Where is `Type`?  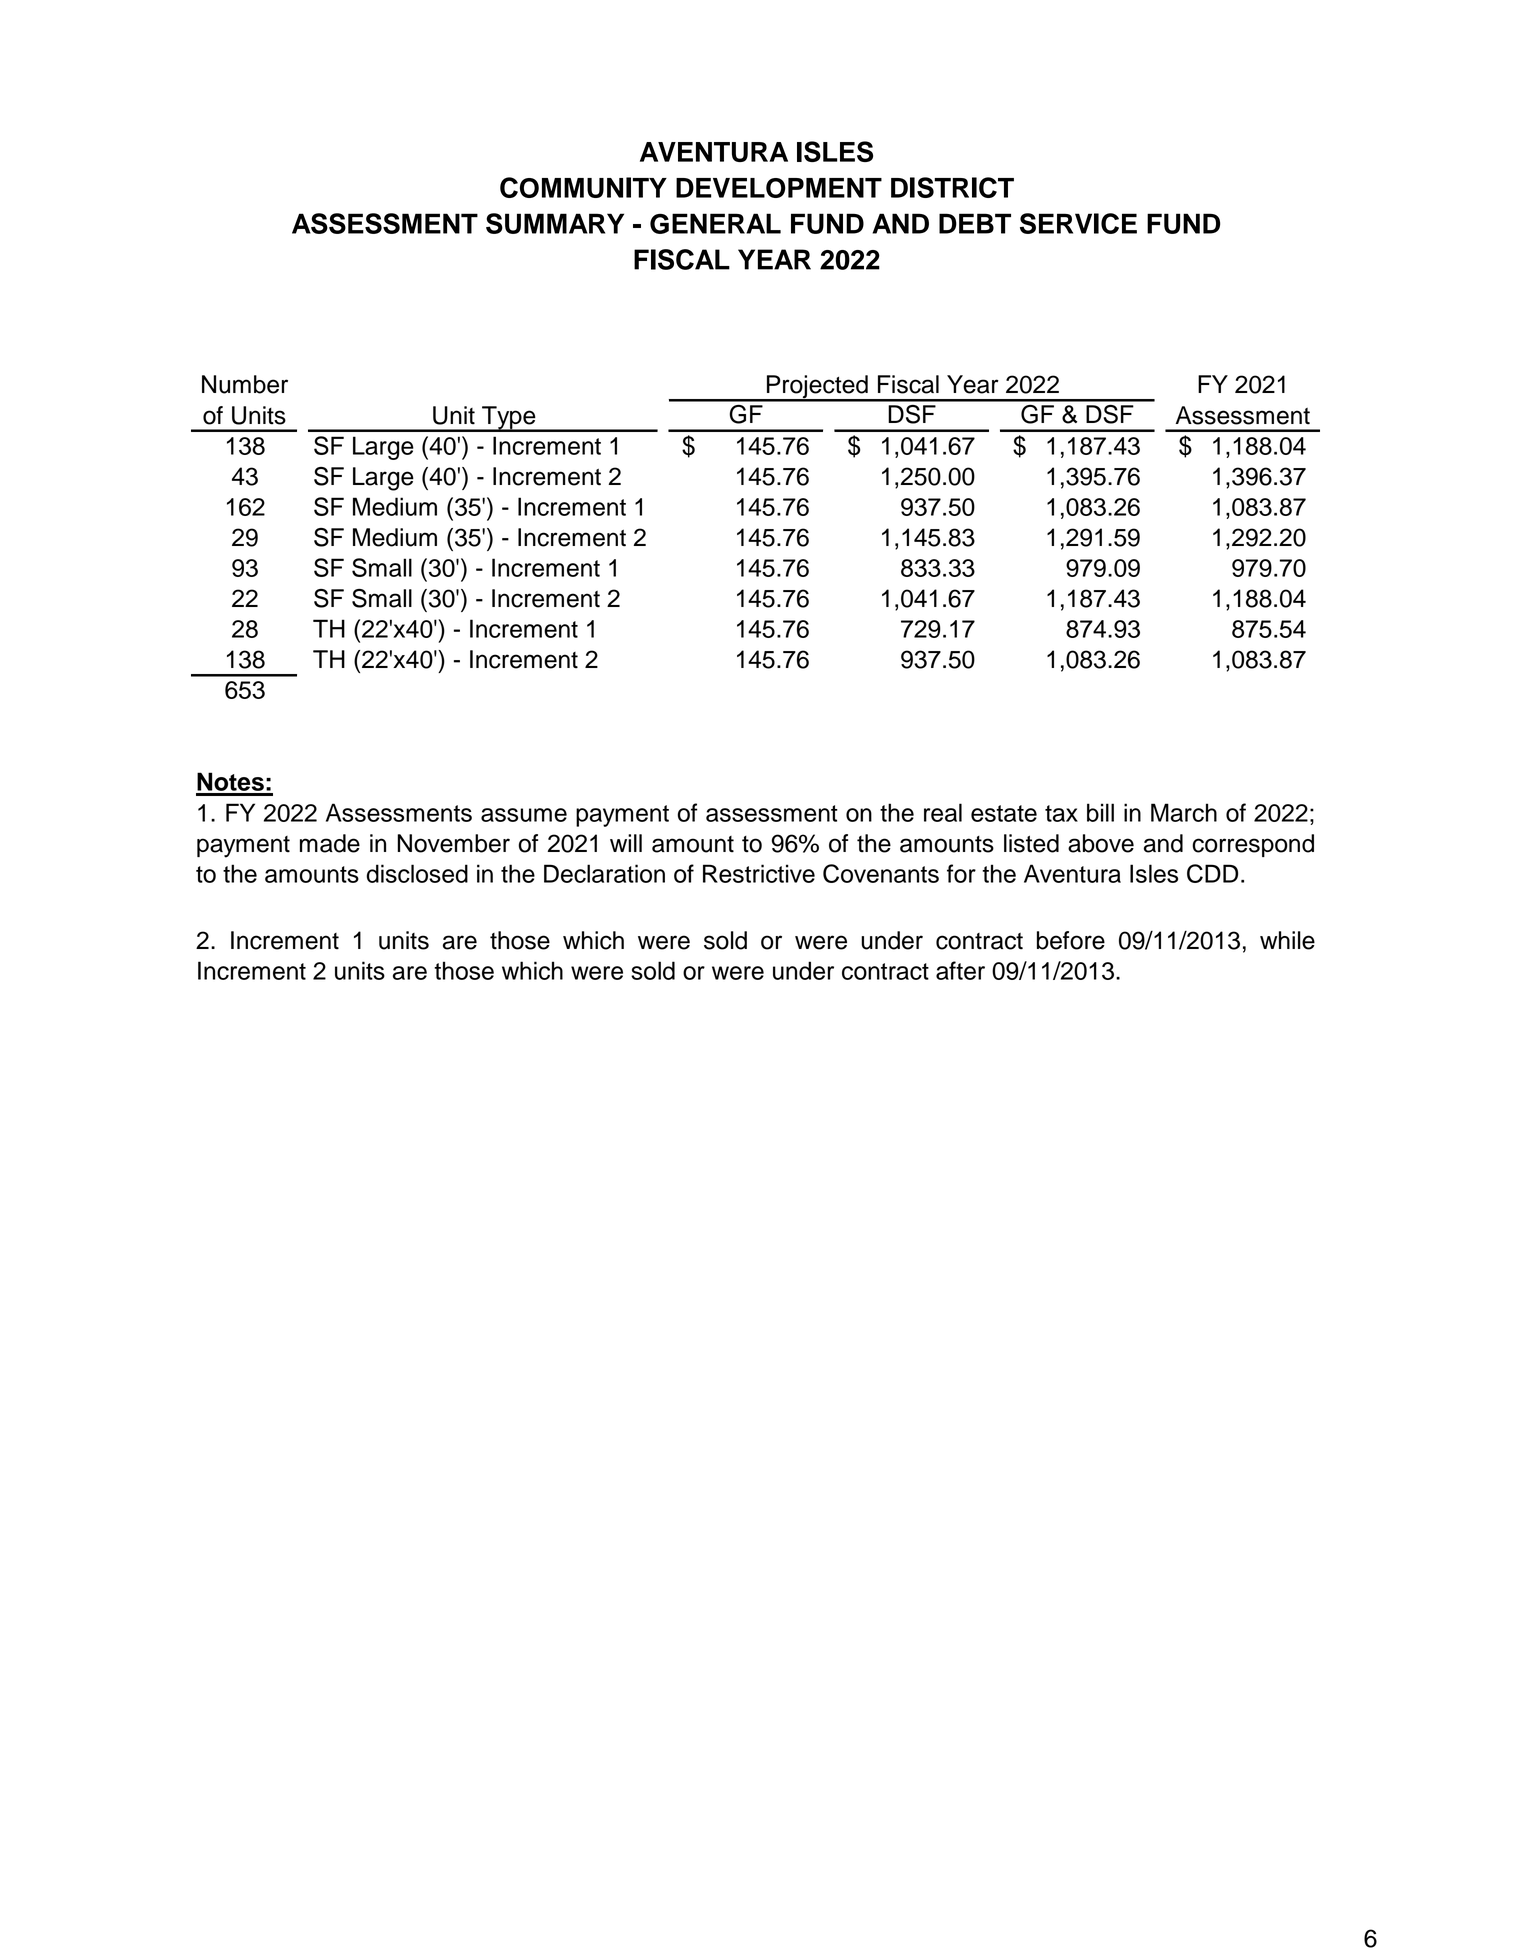
Type is located at coordinates (509, 418).
